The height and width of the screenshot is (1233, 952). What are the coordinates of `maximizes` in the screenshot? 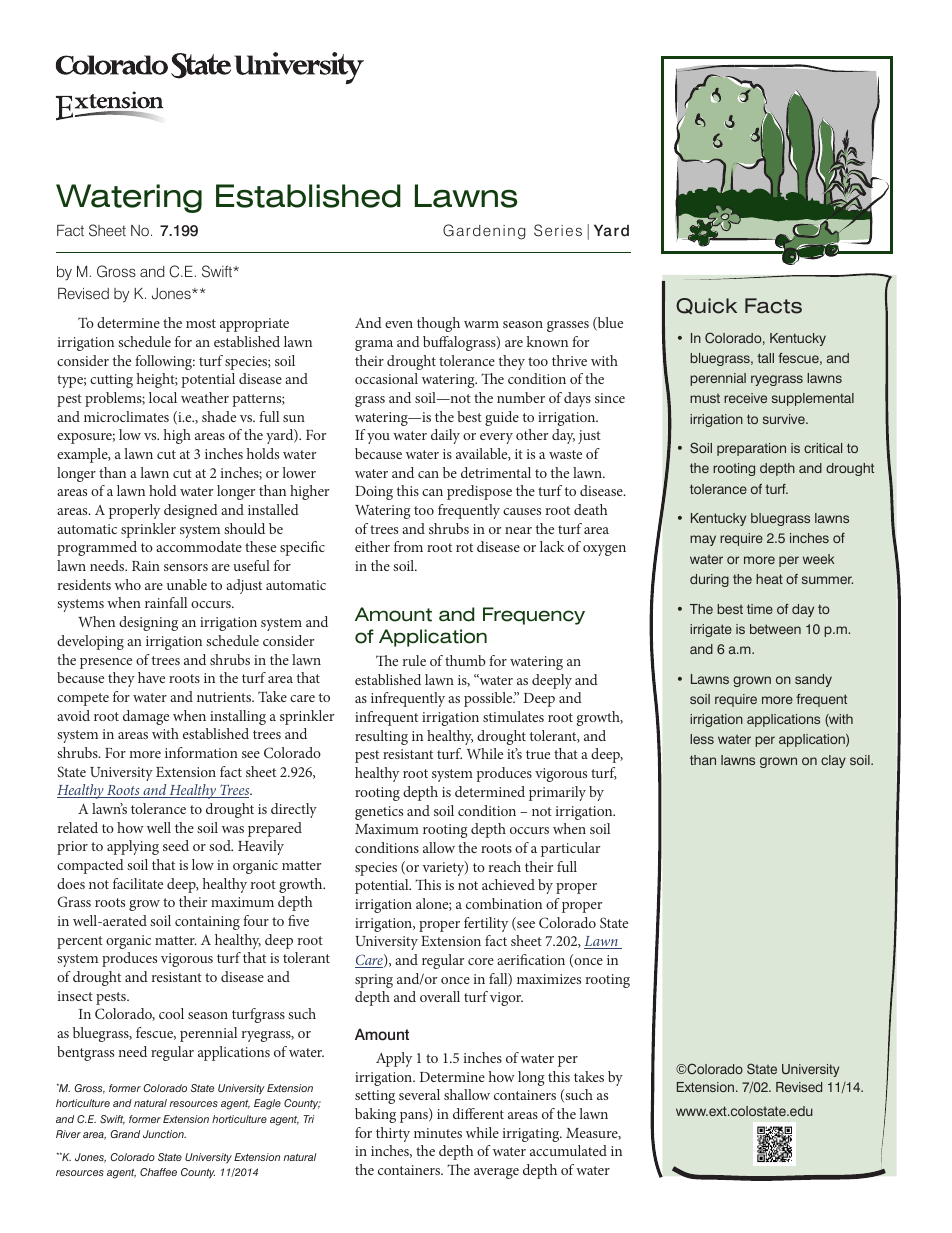 It's located at (549, 979).
